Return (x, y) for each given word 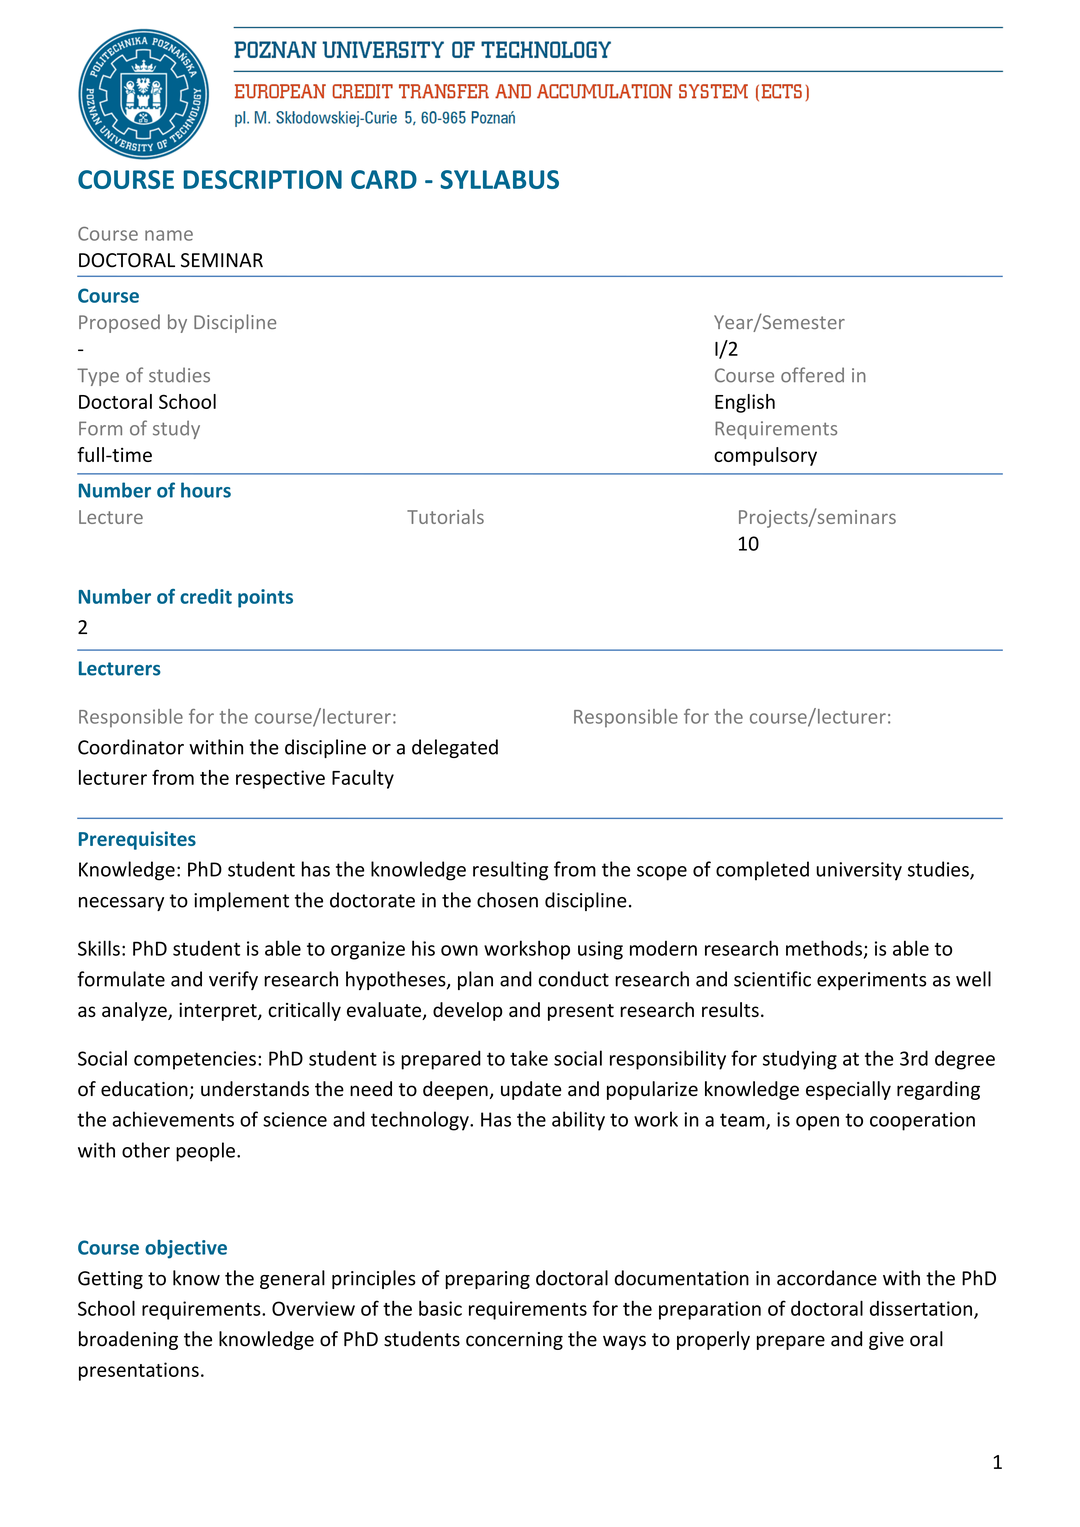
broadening (128, 1340)
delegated (455, 748)
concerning (514, 1341)
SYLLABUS (499, 179)
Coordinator (131, 747)
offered (812, 375)
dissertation (921, 1308)
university (859, 871)
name (169, 235)
